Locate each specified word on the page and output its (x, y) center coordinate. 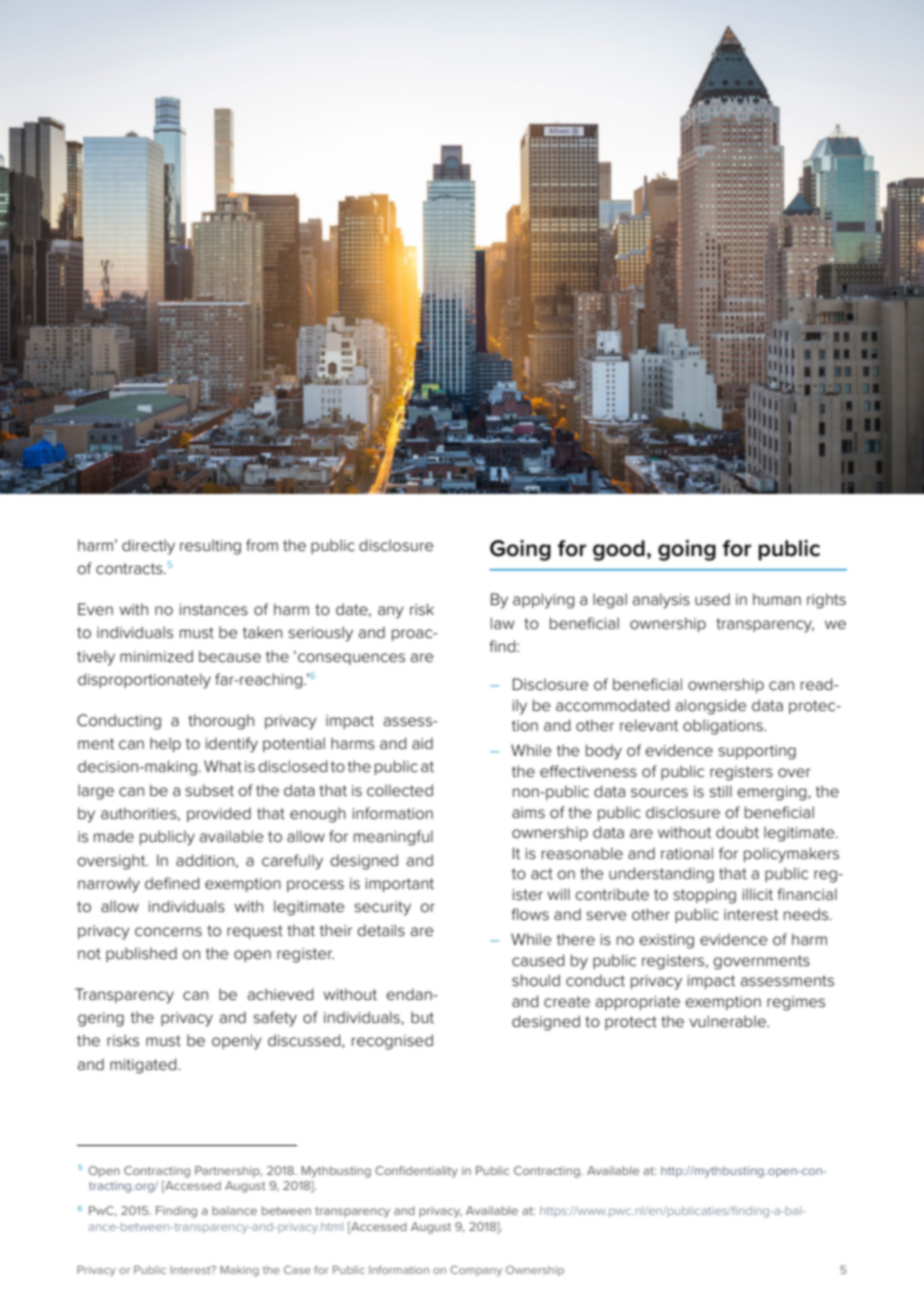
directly (148, 547)
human (777, 599)
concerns (168, 932)
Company (476, 1271)
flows (530, 914)
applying (543, 601)
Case (297, 1269)
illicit (757, 894)
